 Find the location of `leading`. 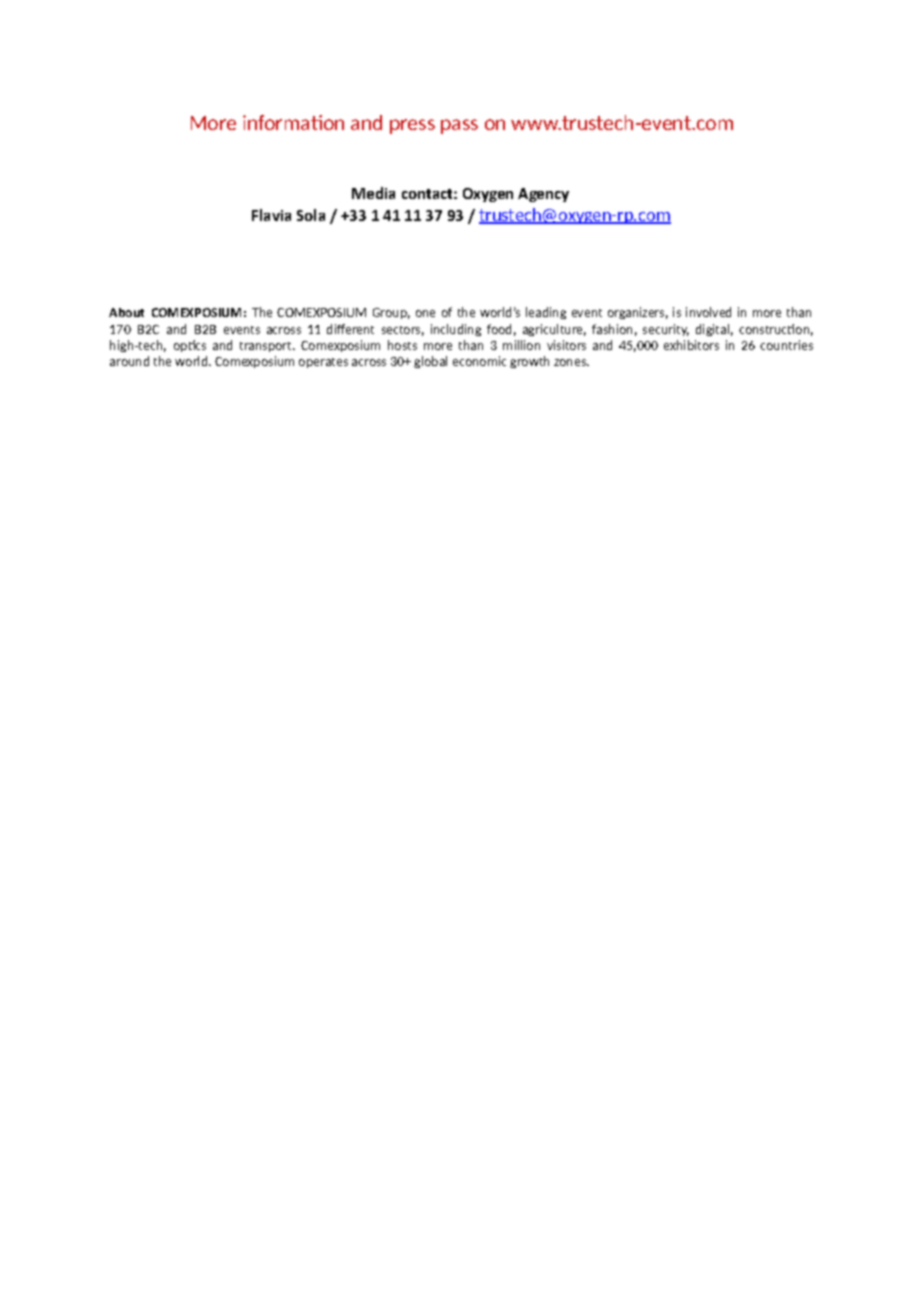

leading is located at coordinates (546, 313).
